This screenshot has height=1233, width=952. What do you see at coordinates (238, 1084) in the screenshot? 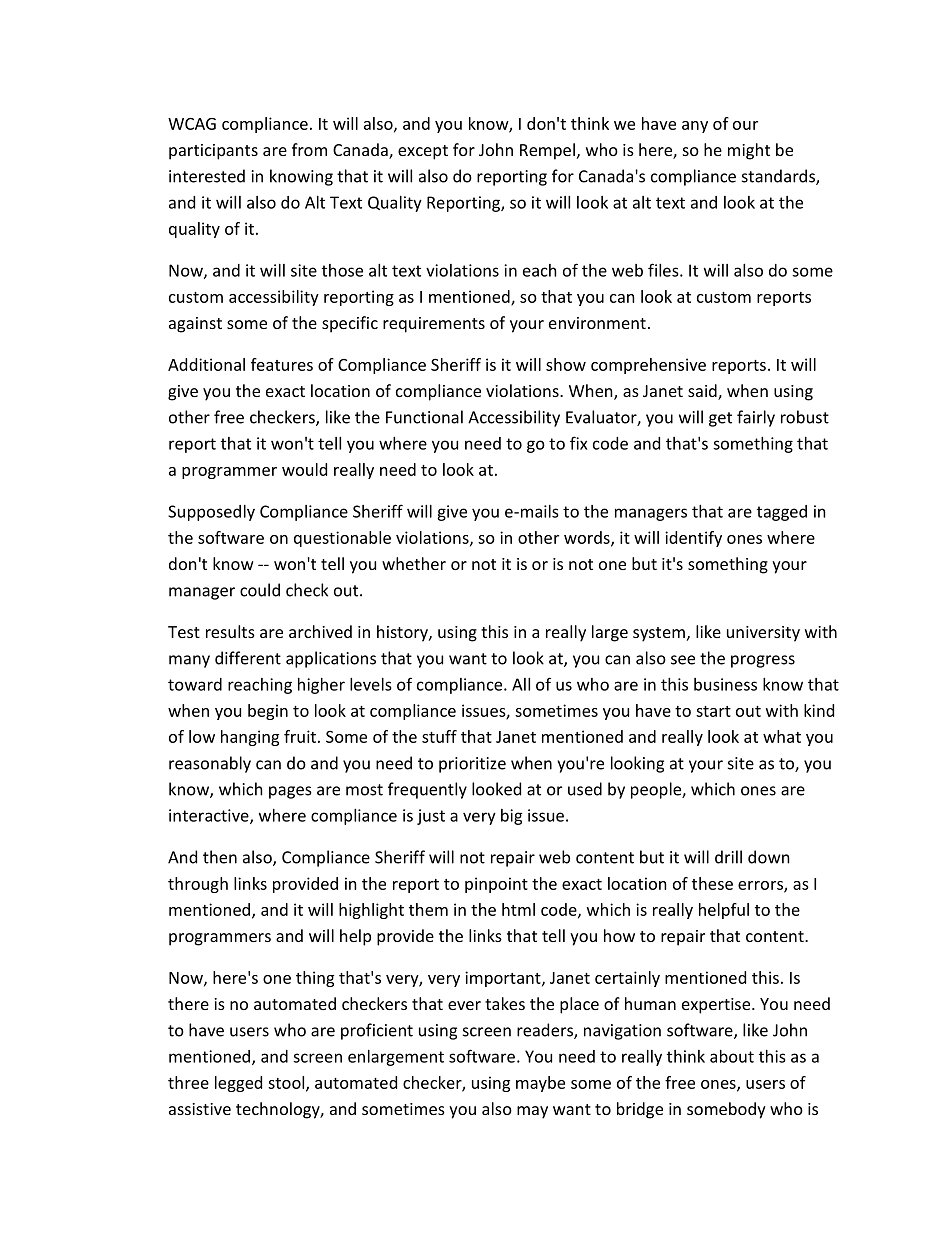
I see `legged` at bounding box center [238, 1084].
